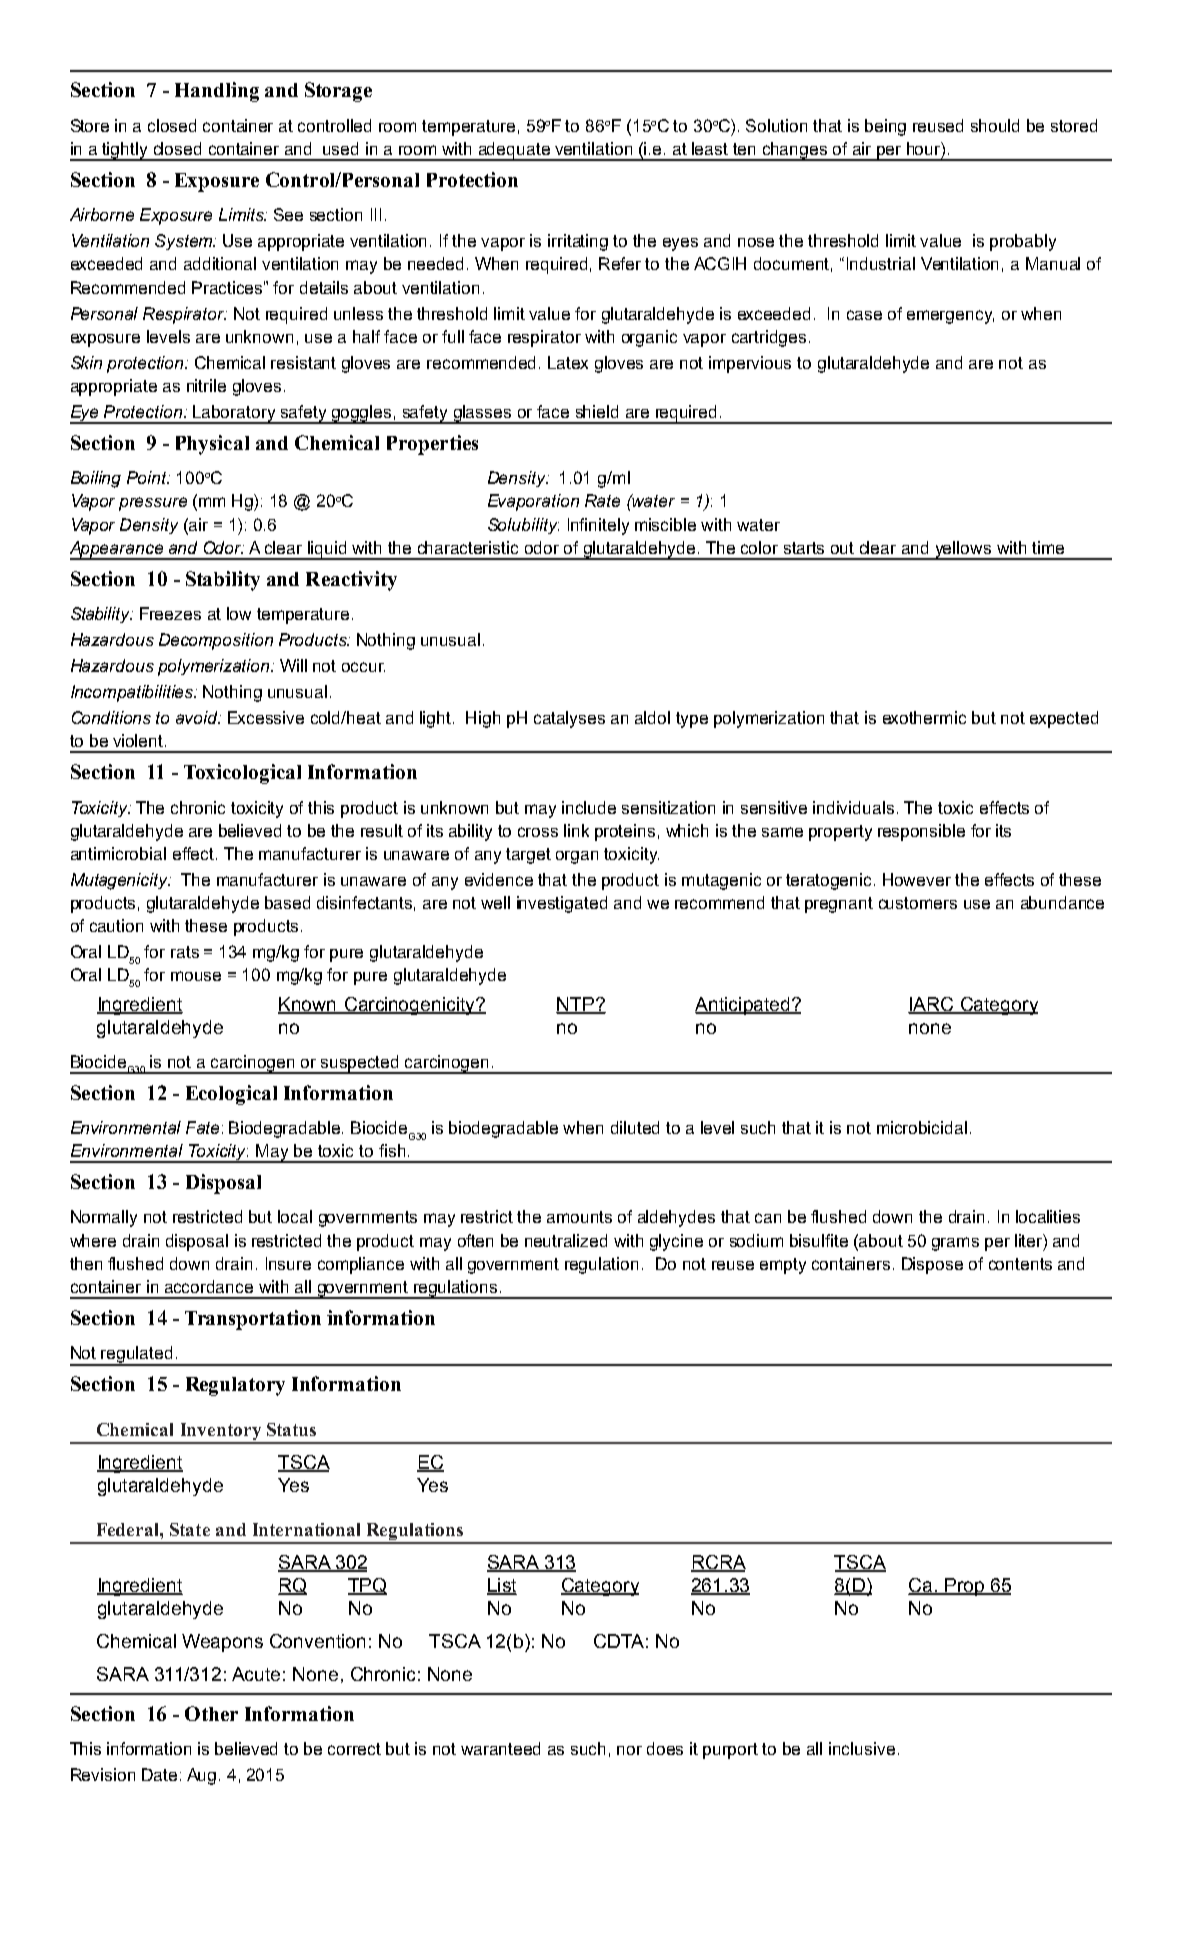 This screenshot has height=1947, width=1182. What do you see at coordinates (579, 1217) in the screenshot?
I see `amounts` at bounding box center [579, 1217].
